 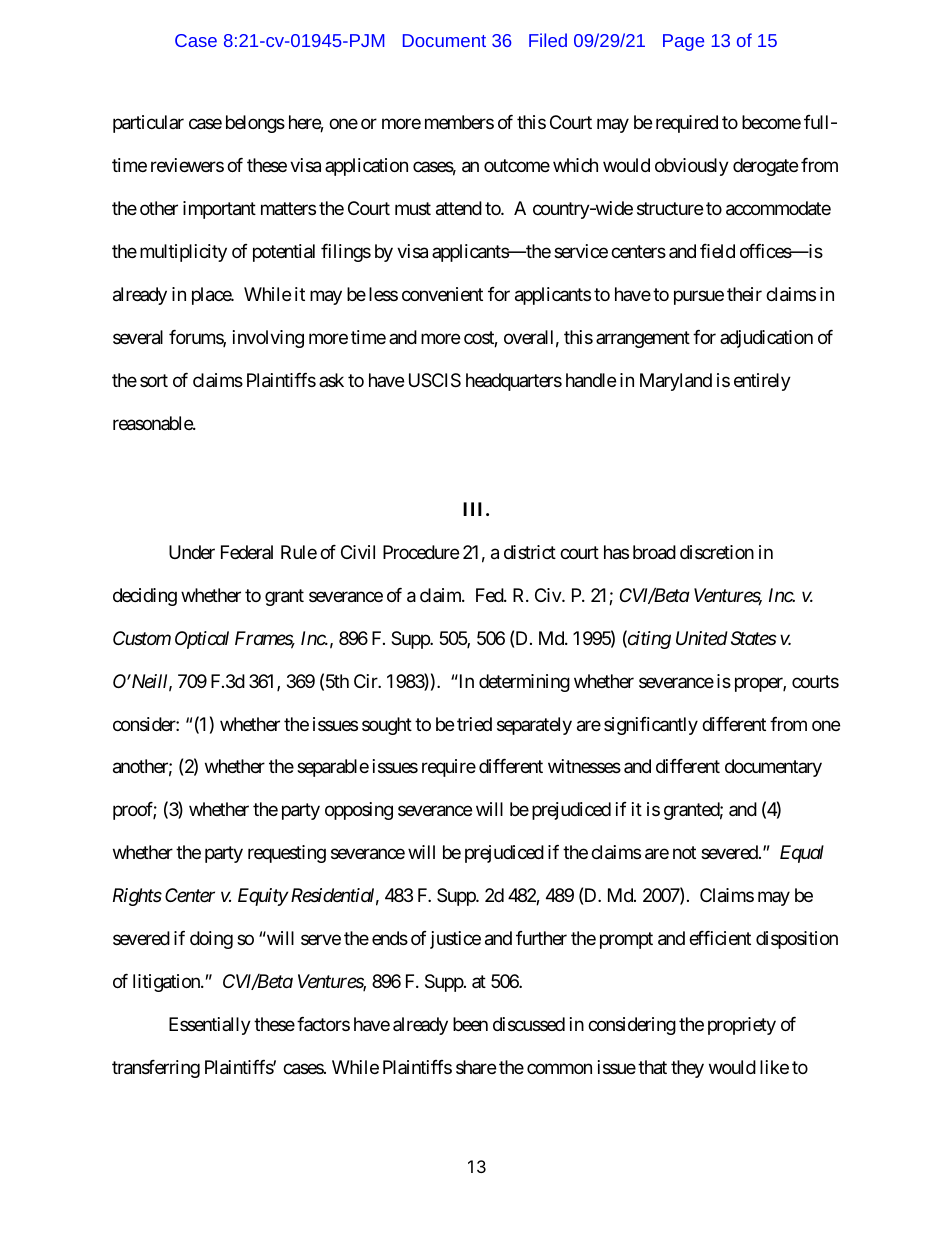 I want to click on pursue, so click(x=699, y=297).
